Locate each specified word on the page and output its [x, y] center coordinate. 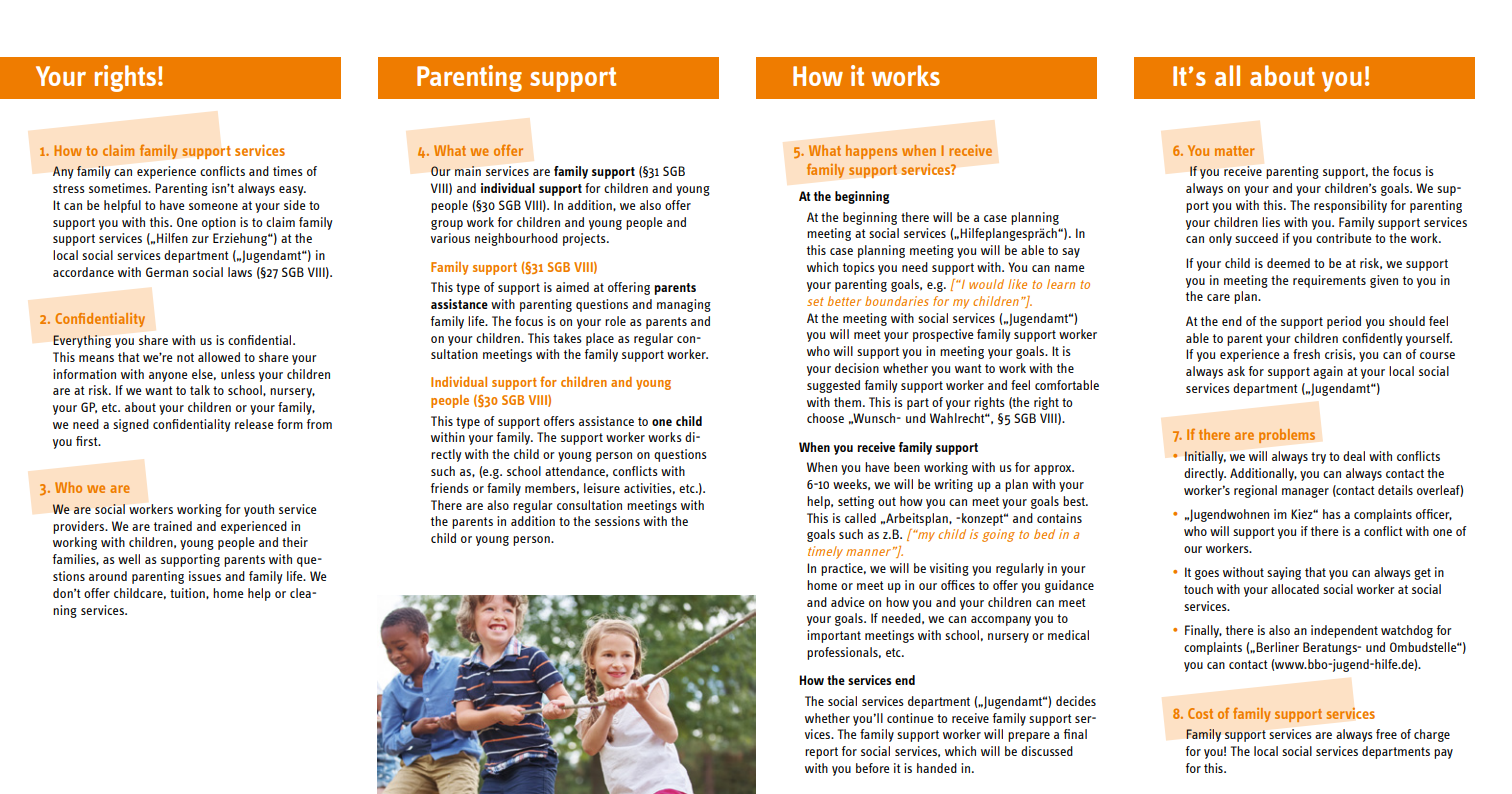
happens [871, 152]
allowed [219, 357]
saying [1284, 573]
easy [292, 191]
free [1386, 734]
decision [857, 368]
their [295, 542]
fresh [1306, 354]
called [860, 518]
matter [1235, 151]
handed [937, 768]
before [872, 768]
